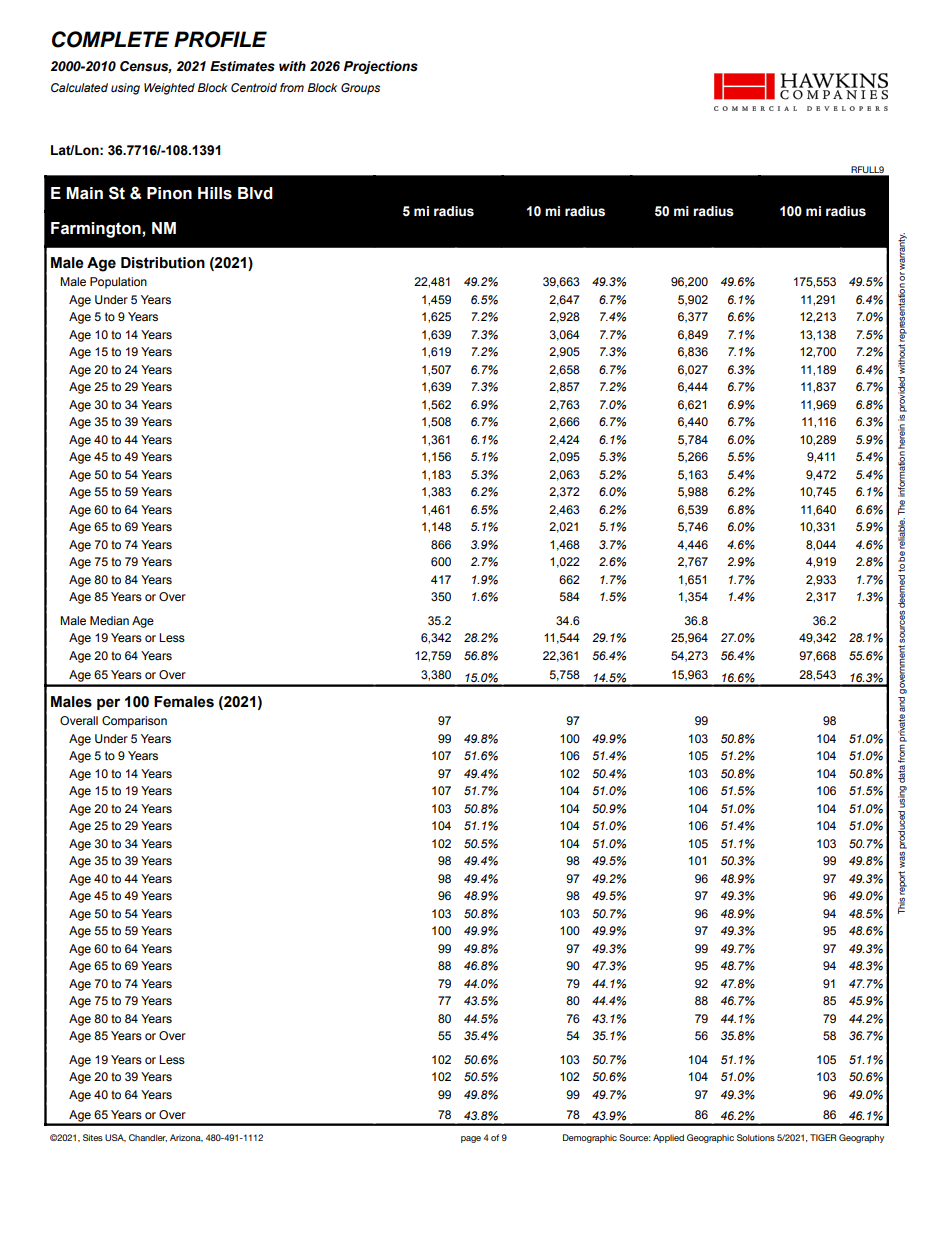 The height and width of the document is (1233, 952). I want to click on per, so click(108, 704).
